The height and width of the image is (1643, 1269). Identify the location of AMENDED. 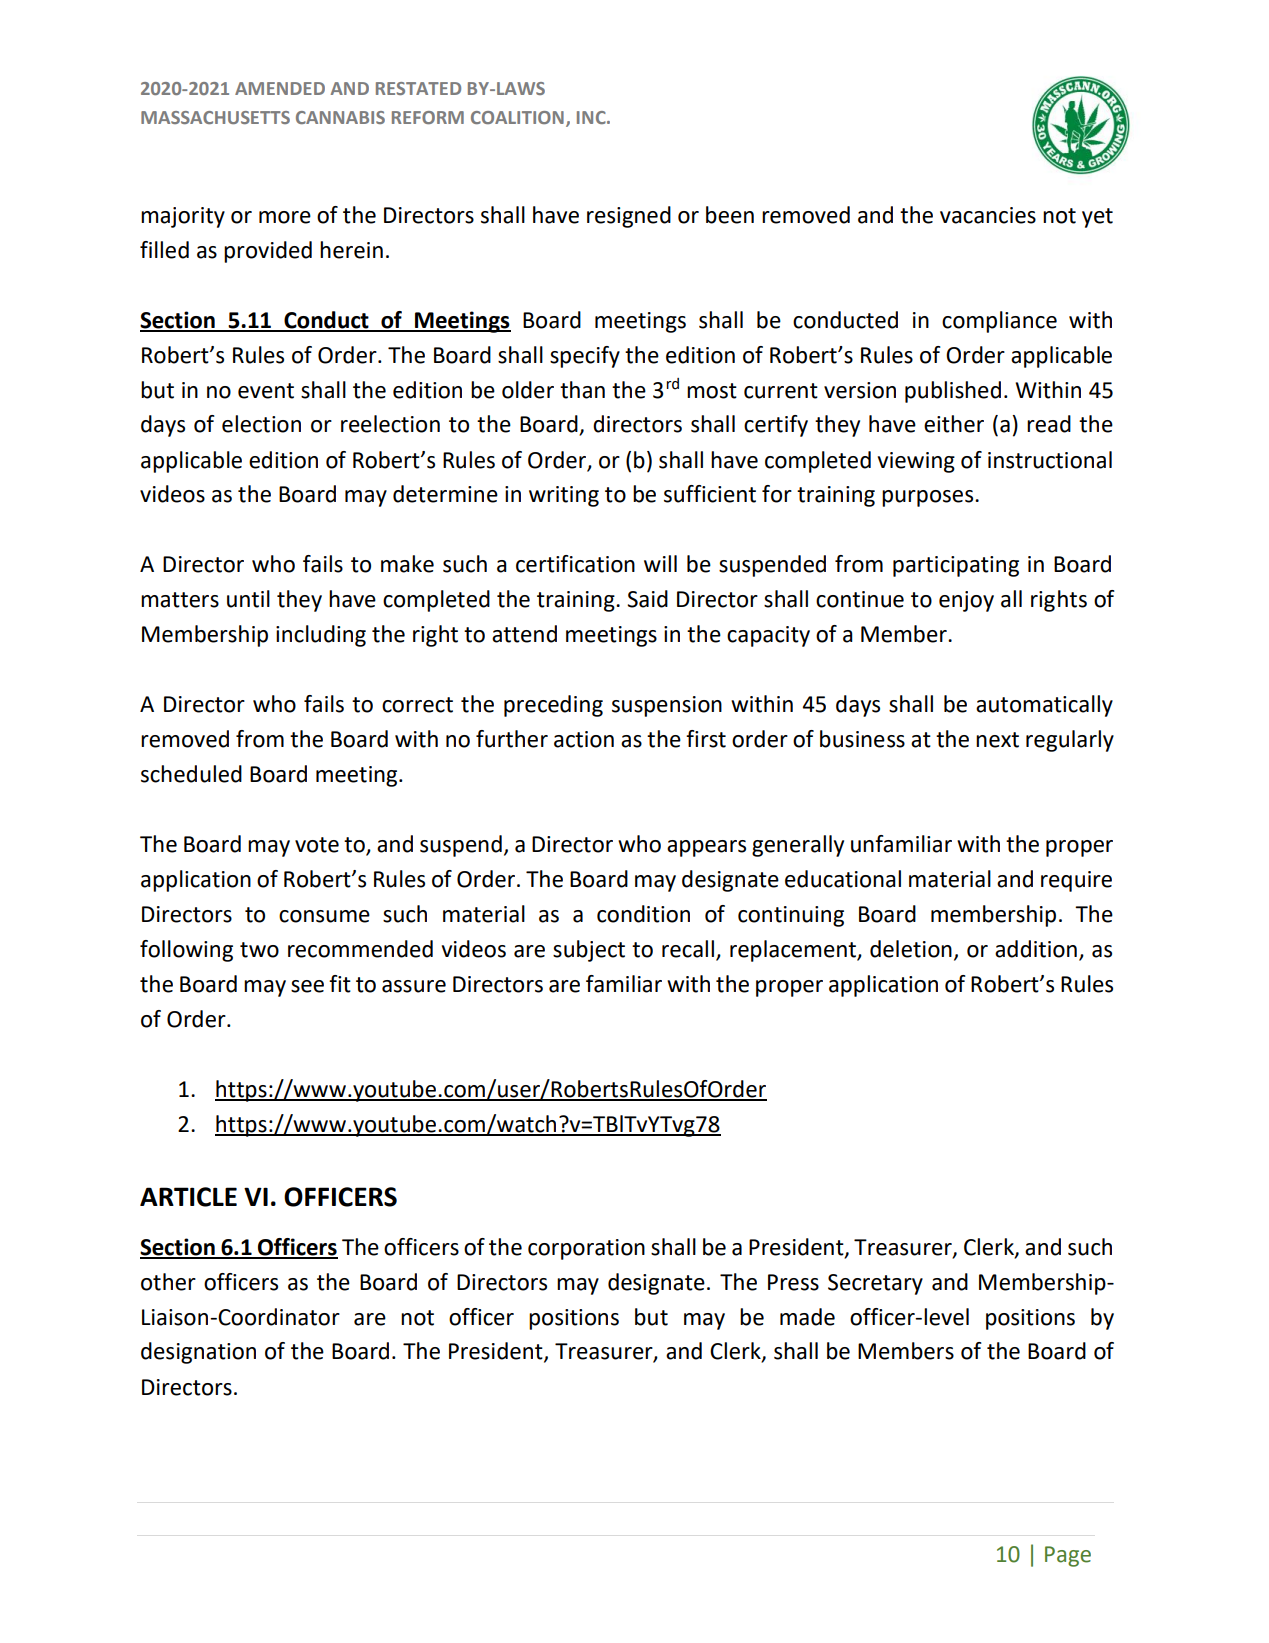
(280, 88).
